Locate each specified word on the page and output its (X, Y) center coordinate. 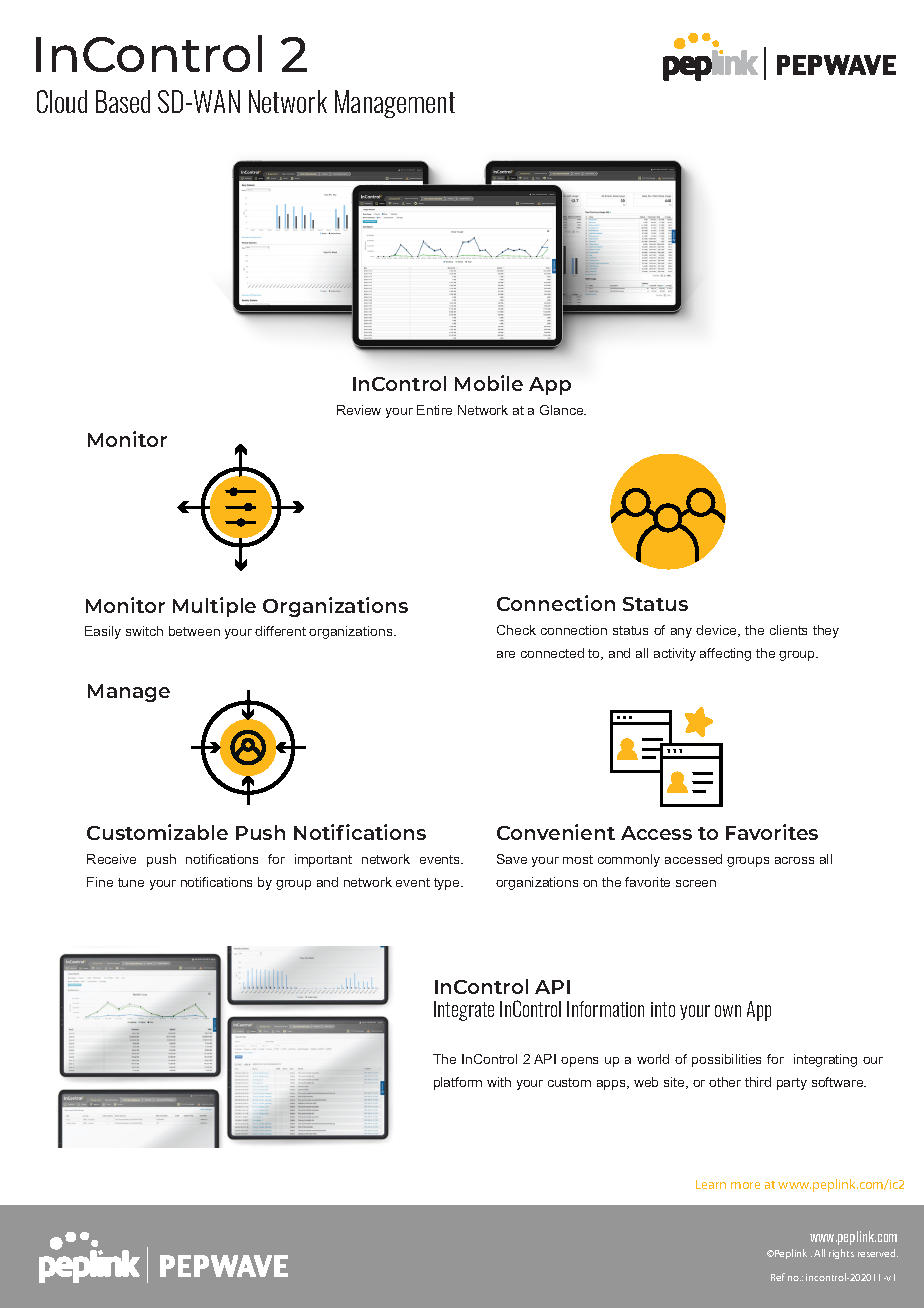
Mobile (489, 383)
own (728, 1011)
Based (123, 101)
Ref (778, 1277)
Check (516, 630)
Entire (434, 410)
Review (359, 410)
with (499, 1082)
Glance (563, 410)
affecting (725, 654)
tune (131, 882)
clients (788, 630)
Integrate (464, 1011)
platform (458, 1083)
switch (144, 631)
